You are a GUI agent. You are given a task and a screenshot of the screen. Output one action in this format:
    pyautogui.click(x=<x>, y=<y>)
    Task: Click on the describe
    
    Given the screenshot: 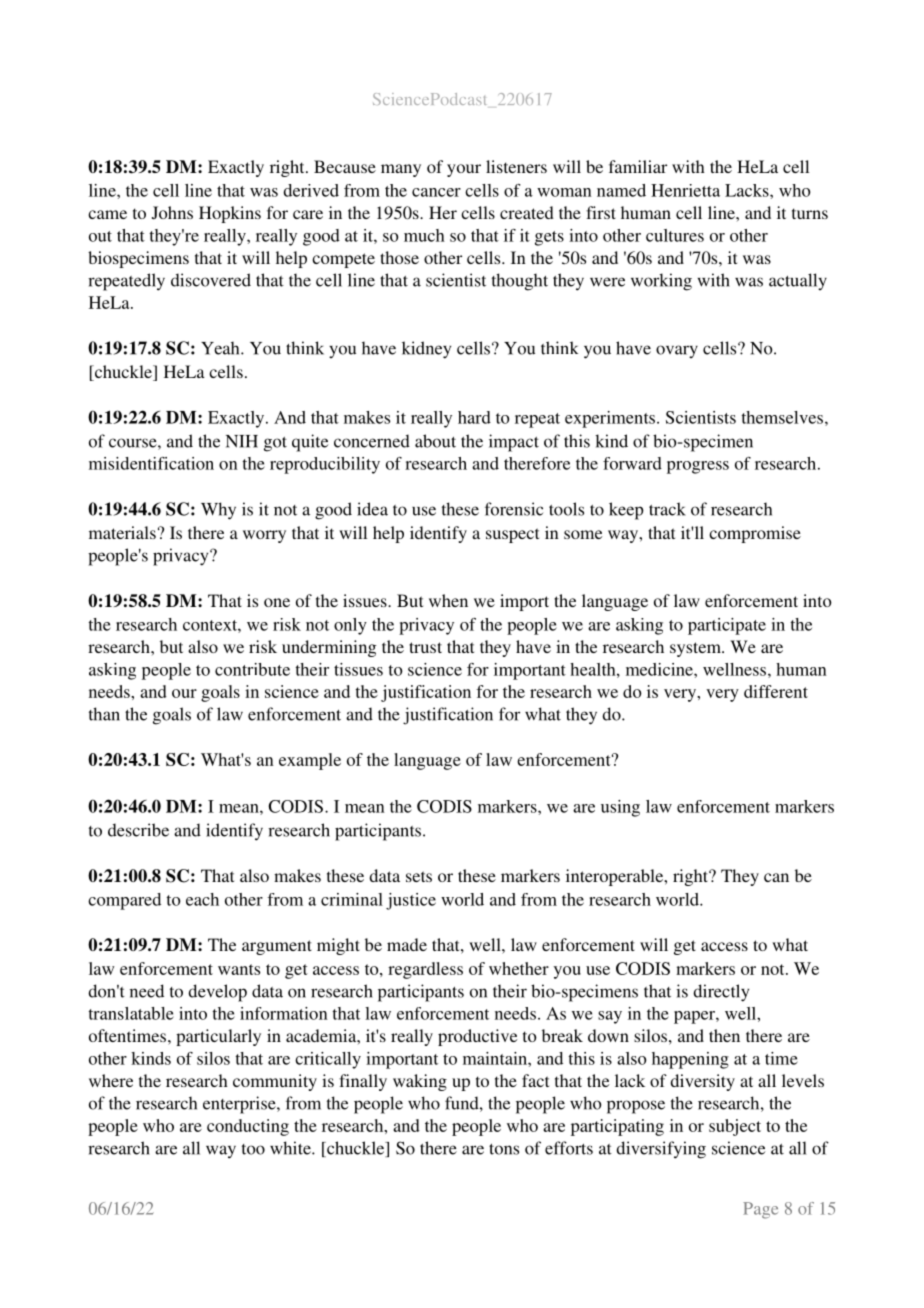 What is the action you would take?
    pyautogui.click(x=138, y=830)
